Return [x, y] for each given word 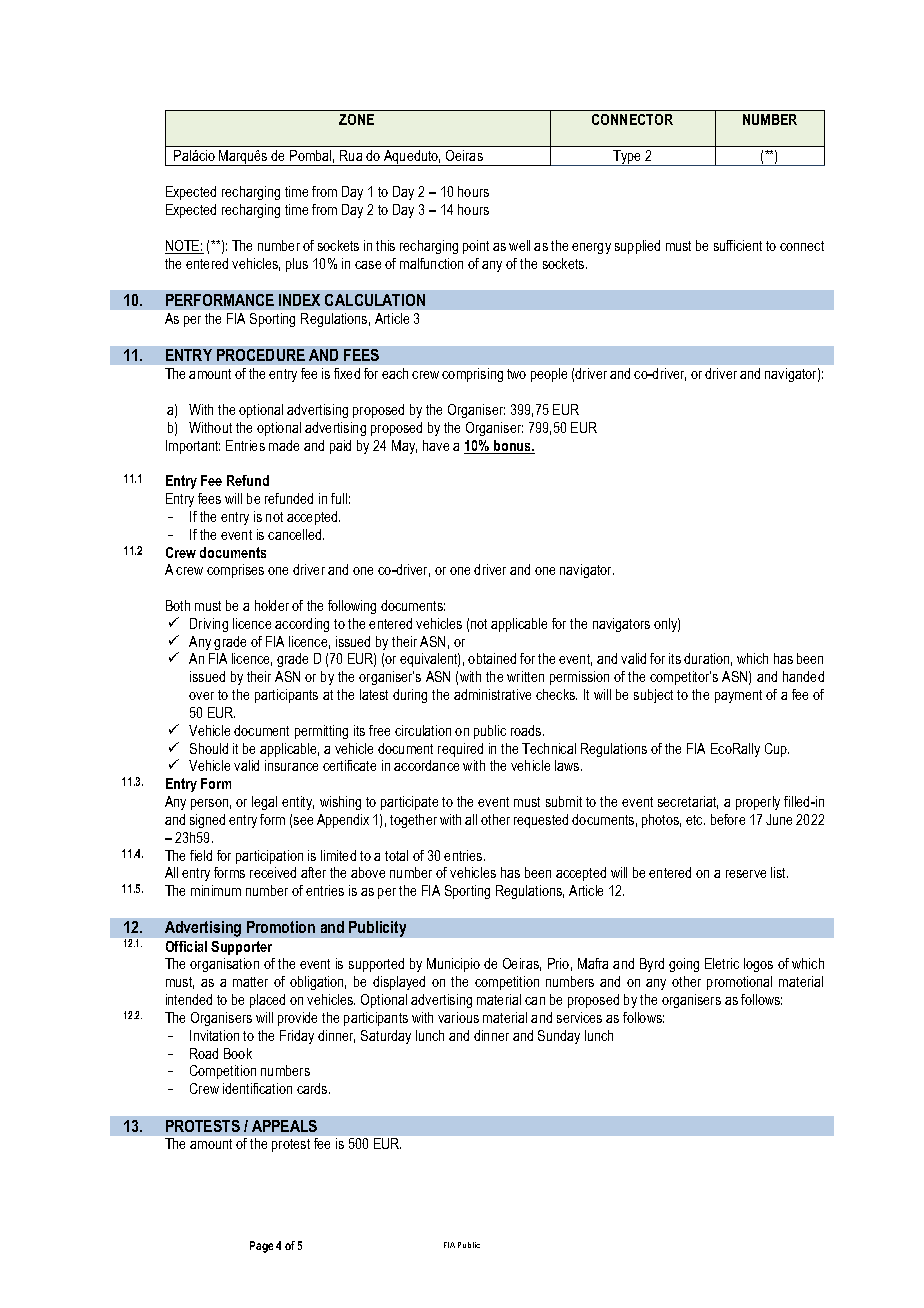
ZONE [356, 119]
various [458, 1017]
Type [627, 158]
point [476, 247]
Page [261, 1247]
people [549, 375]
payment [738, 696]
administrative [492, 694]
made [284, 445]
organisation [224, 965]
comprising [472, 375]
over [201, 696]
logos [758, 965]
